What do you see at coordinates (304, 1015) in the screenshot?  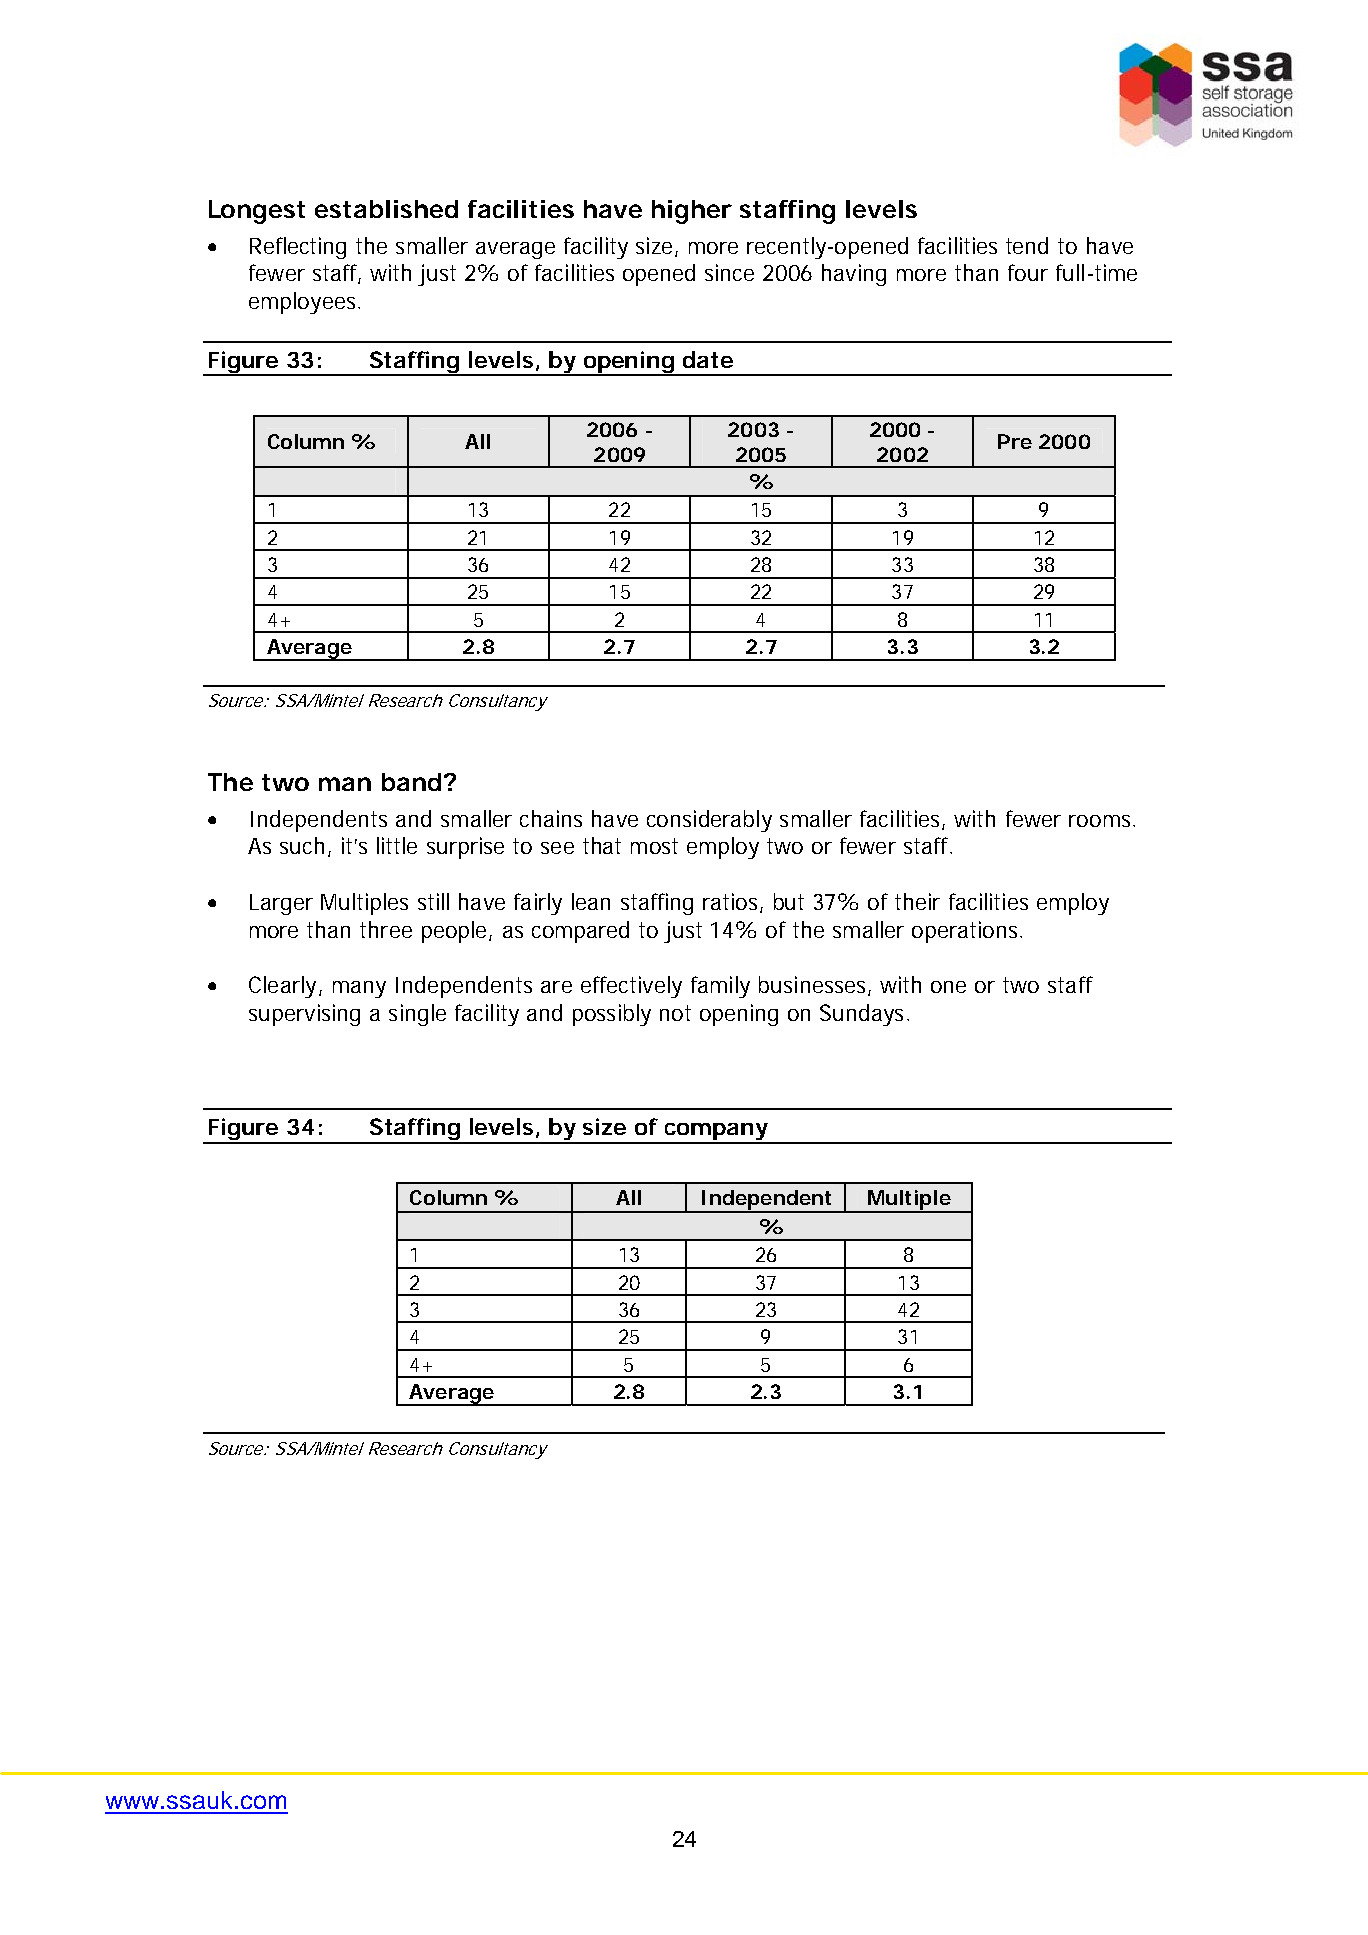 I see `supervising` at bounding box center [304, 1015].
